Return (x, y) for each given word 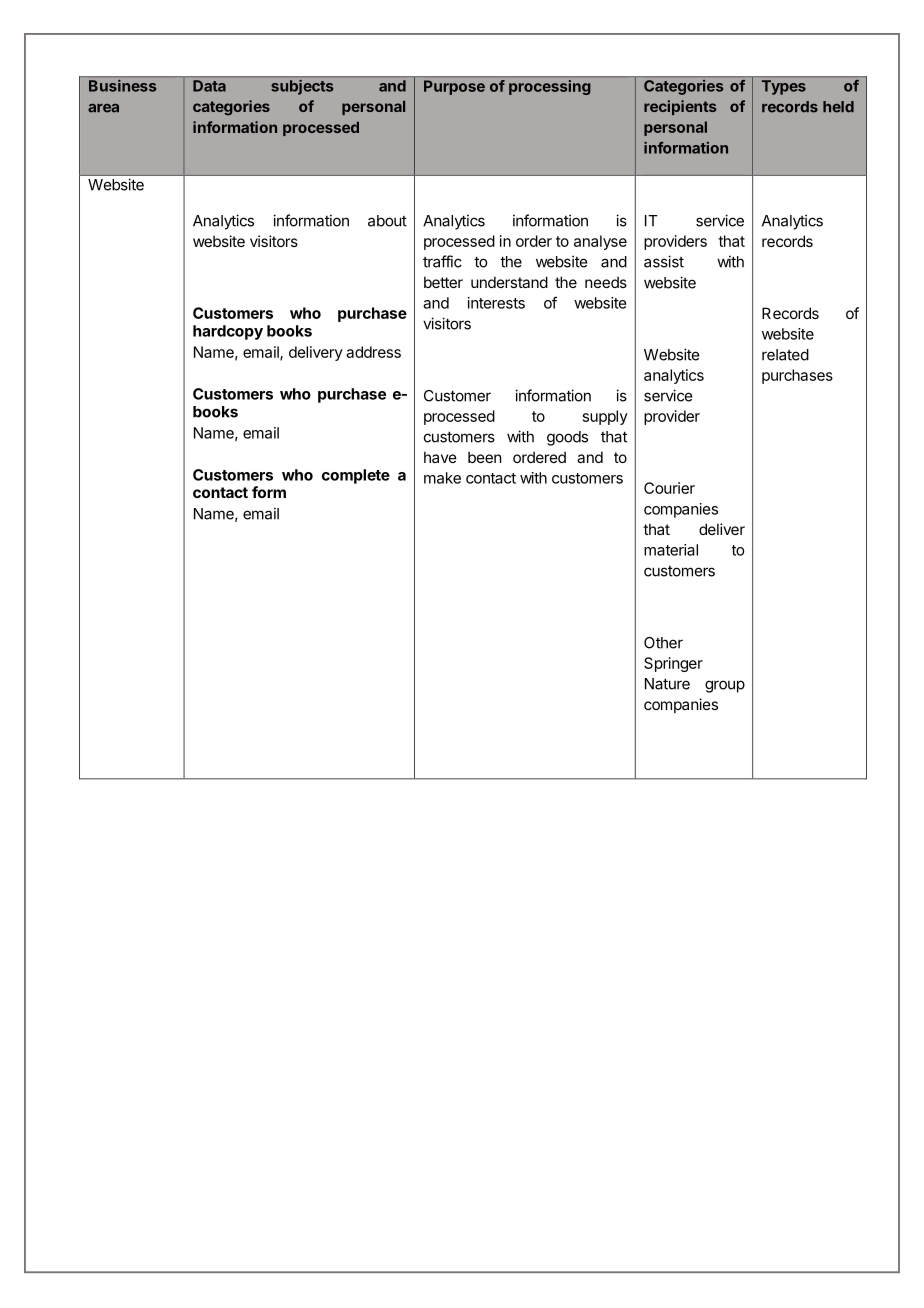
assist (664, 261)
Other (663, 643)
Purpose (454, 87)
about (387, 221)
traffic (442, 261)
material (671, 550)
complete (356, 476)
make (442, 478)
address (373, 352)
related (785, 355)
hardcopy (228, 332)
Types (784, 87)
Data (209, 86)
